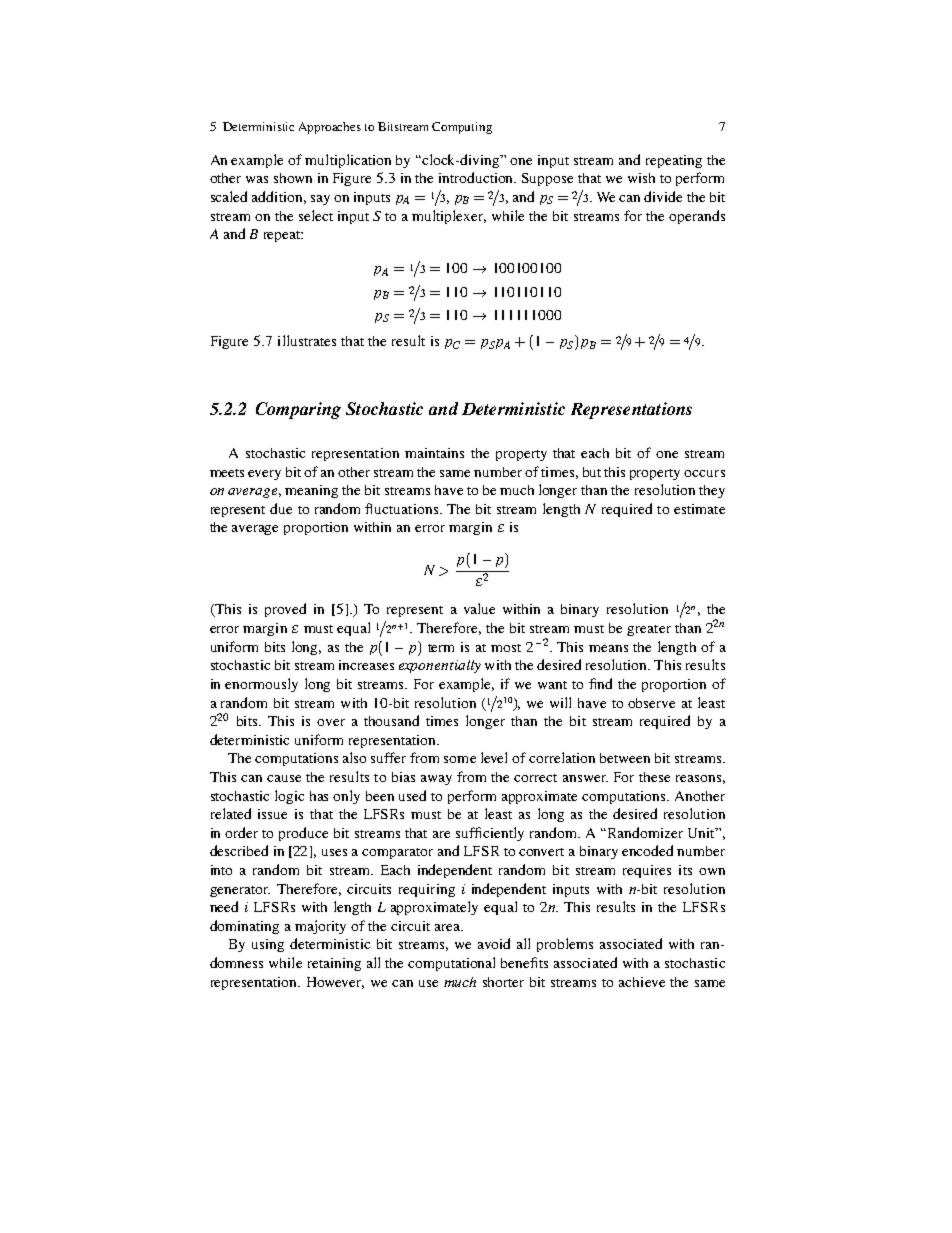 The image size is (952, 1233). I want to click on value, so click(479, 608).
